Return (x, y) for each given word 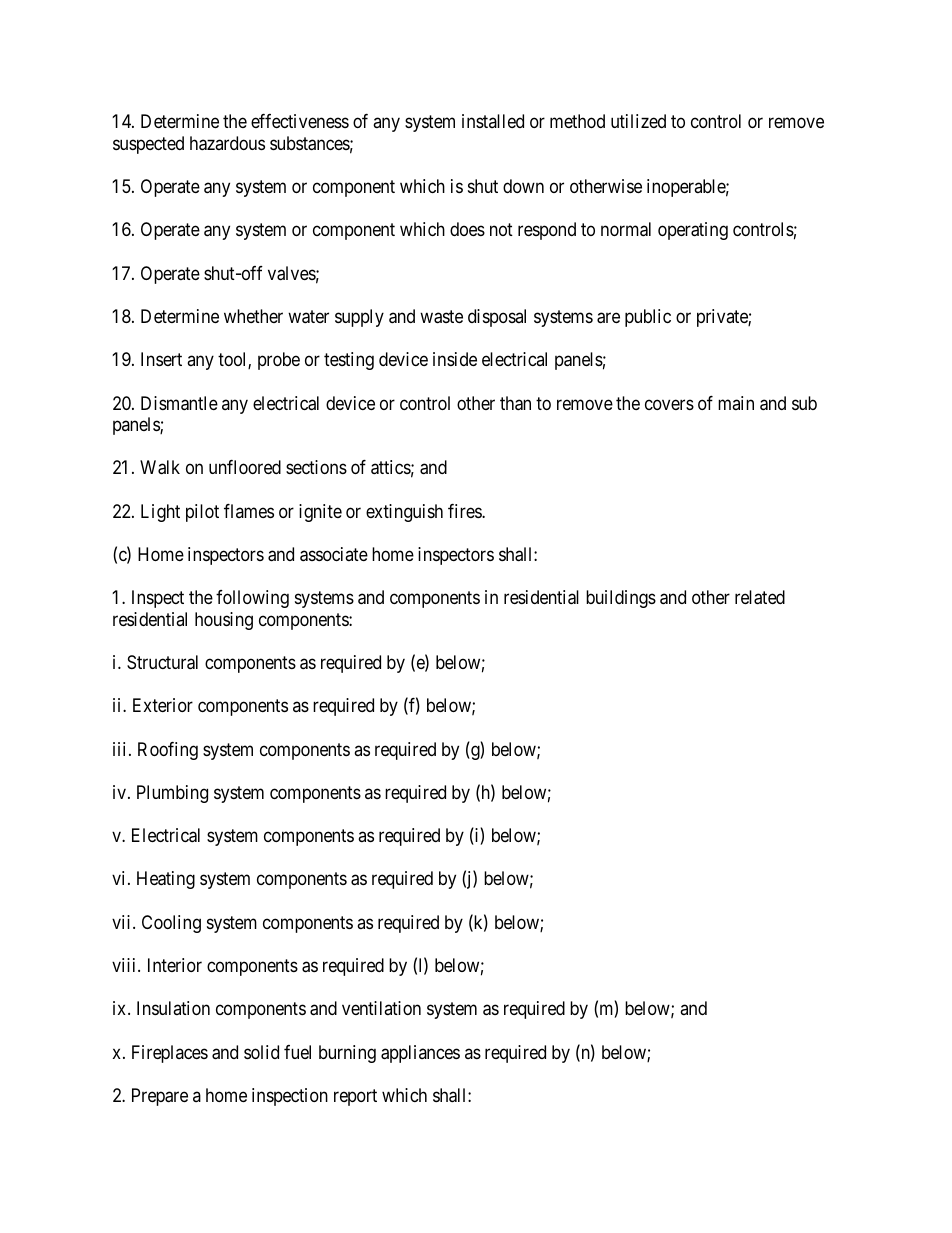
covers (669, 404)
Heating (166, 880)
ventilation (381, 1008)
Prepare (160, 1097)
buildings (621, 599)
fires (465, 511)
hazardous (227, 143)
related (760, 597)
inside (455, 359)
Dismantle (179, 403)
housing (224, 621)
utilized (638, 121)
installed (493, 121)
